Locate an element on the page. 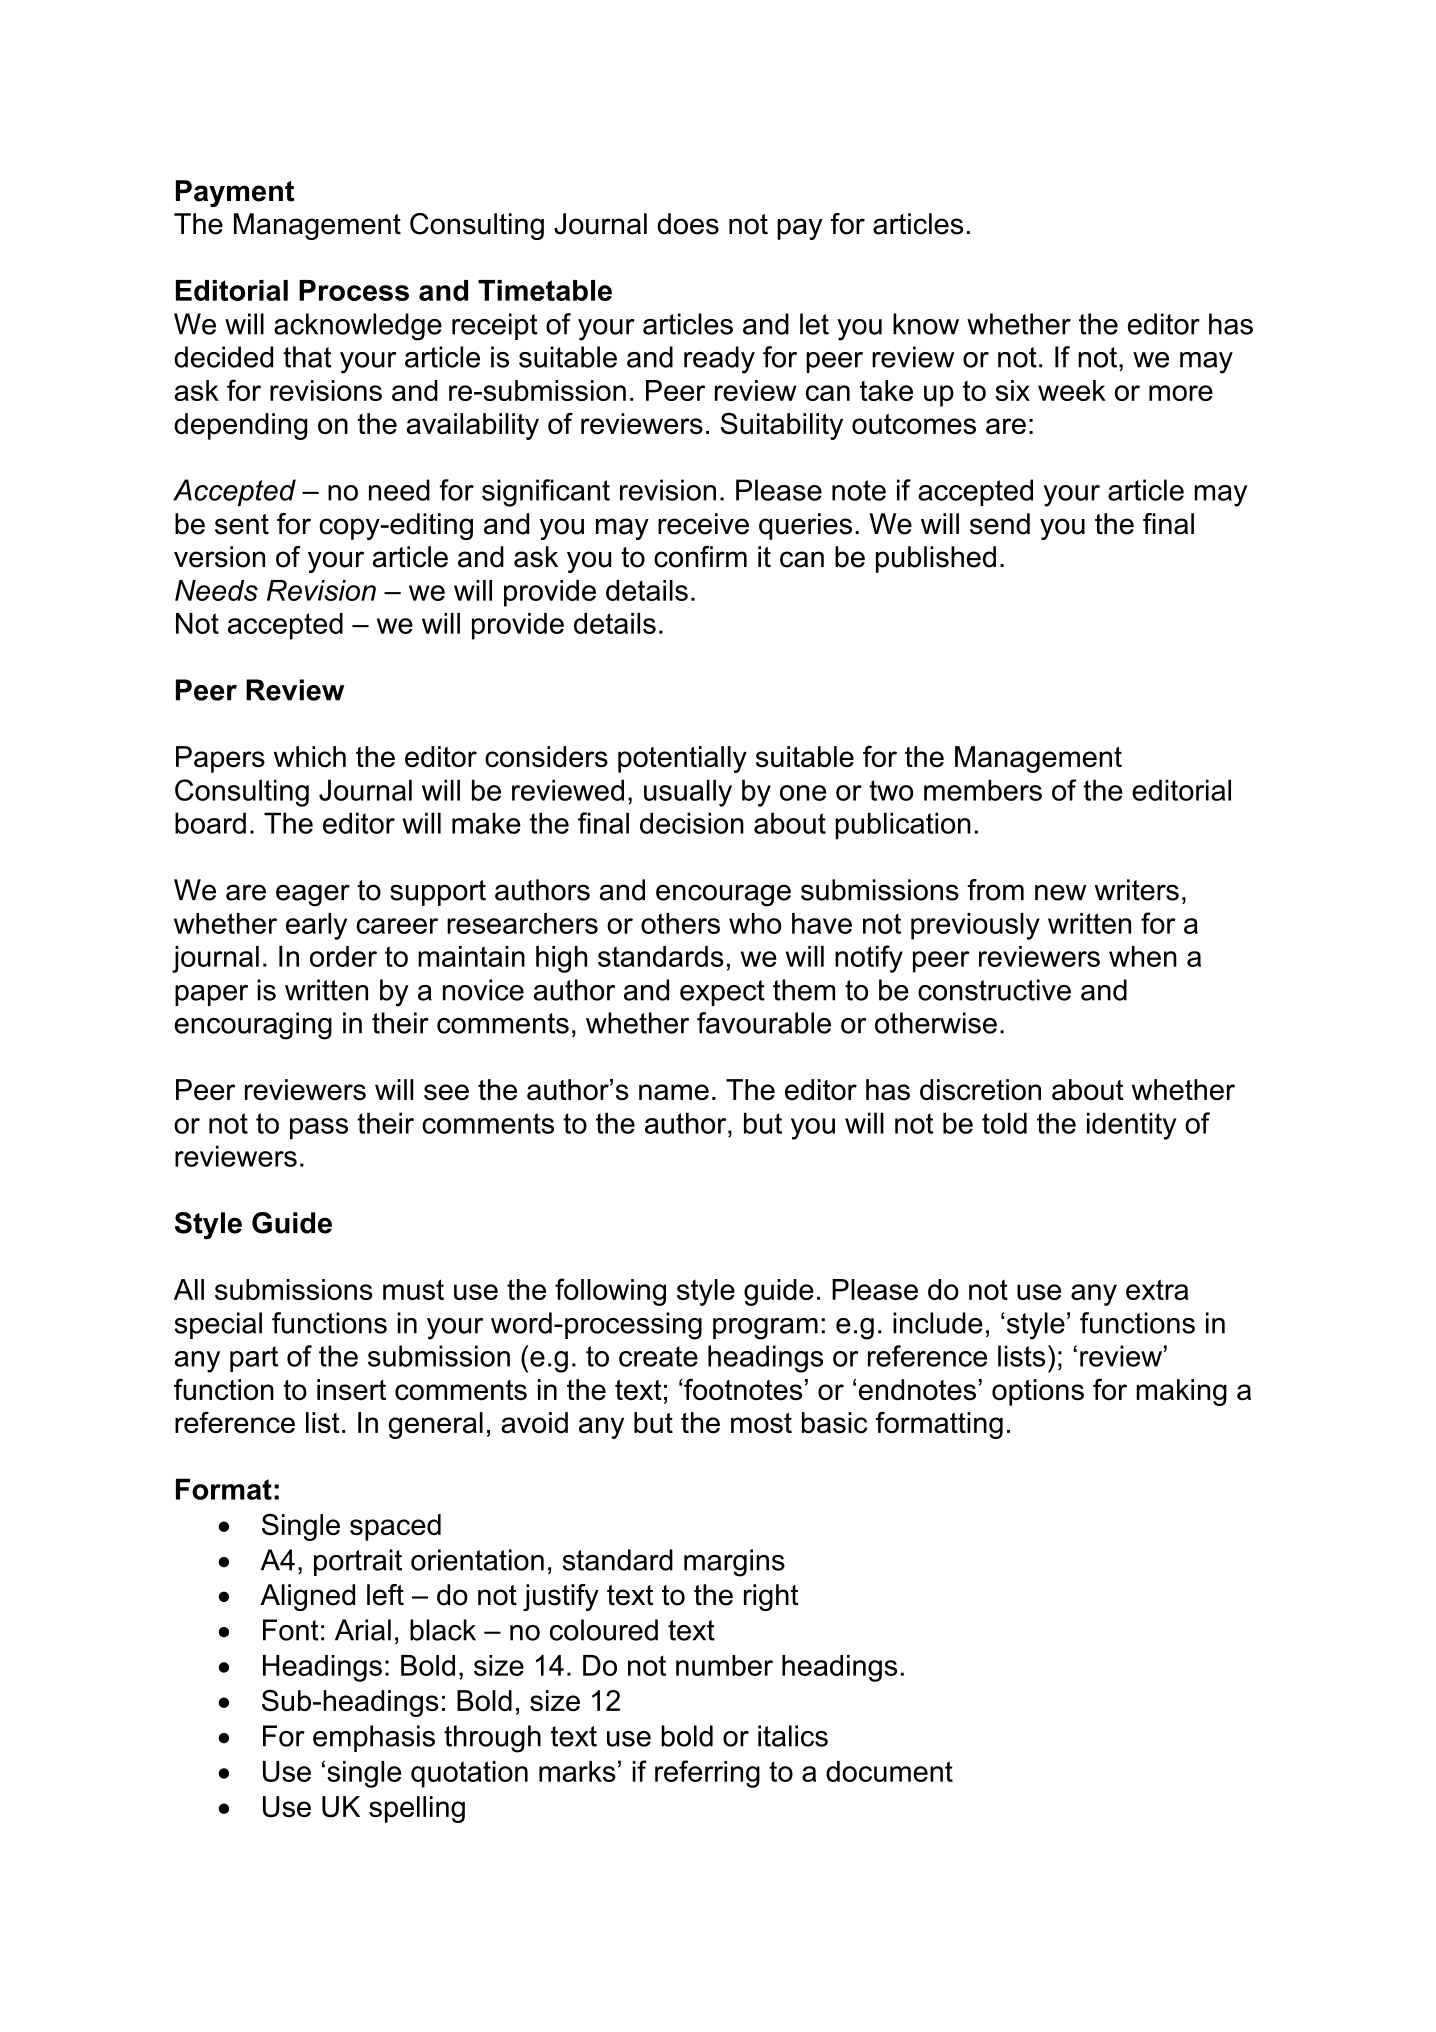 The image size is (1436, 2032). referring is located at coordinates (707, 1774).
